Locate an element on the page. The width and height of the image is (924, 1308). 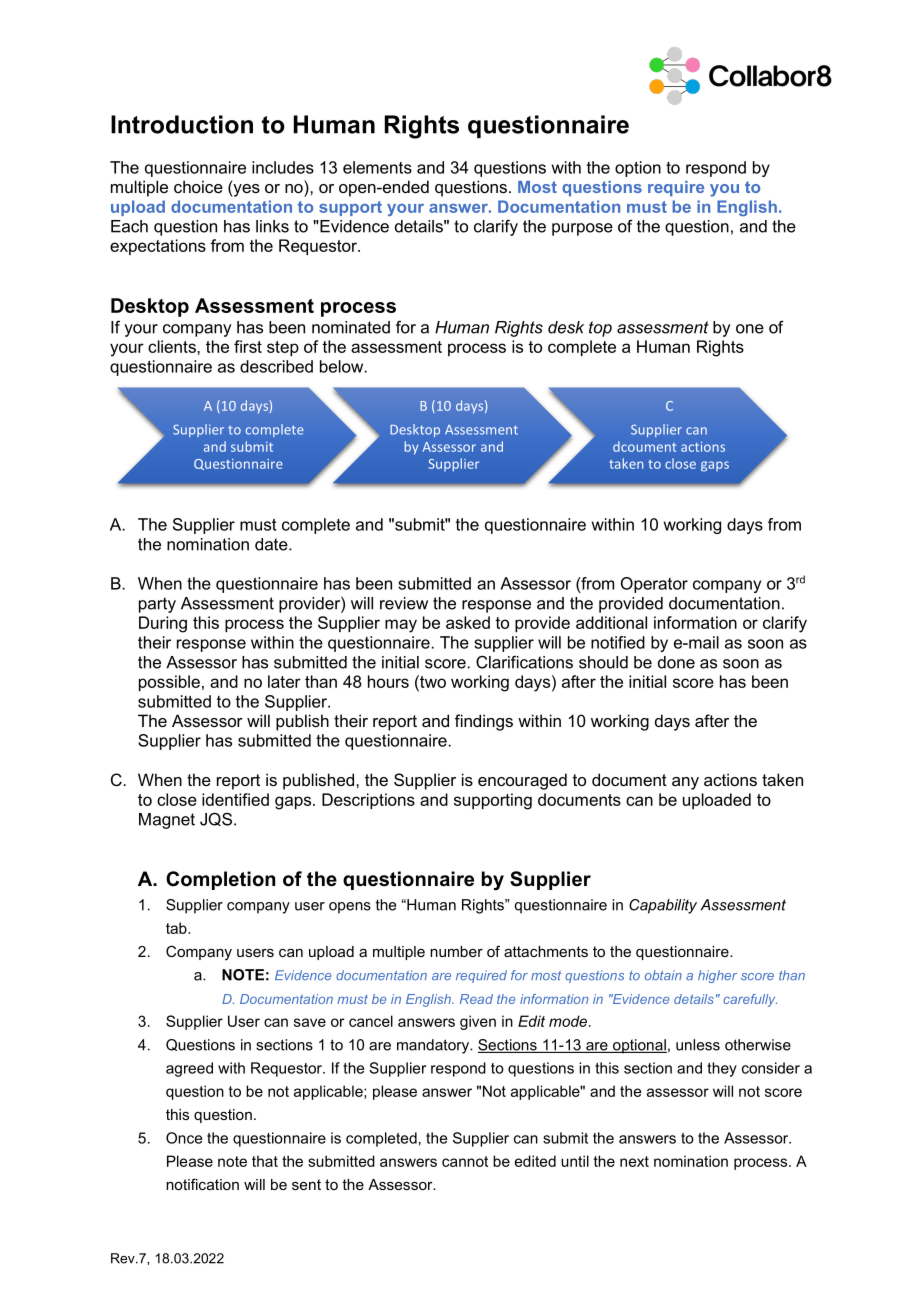
Once is located at coordinates (184, 1138).
